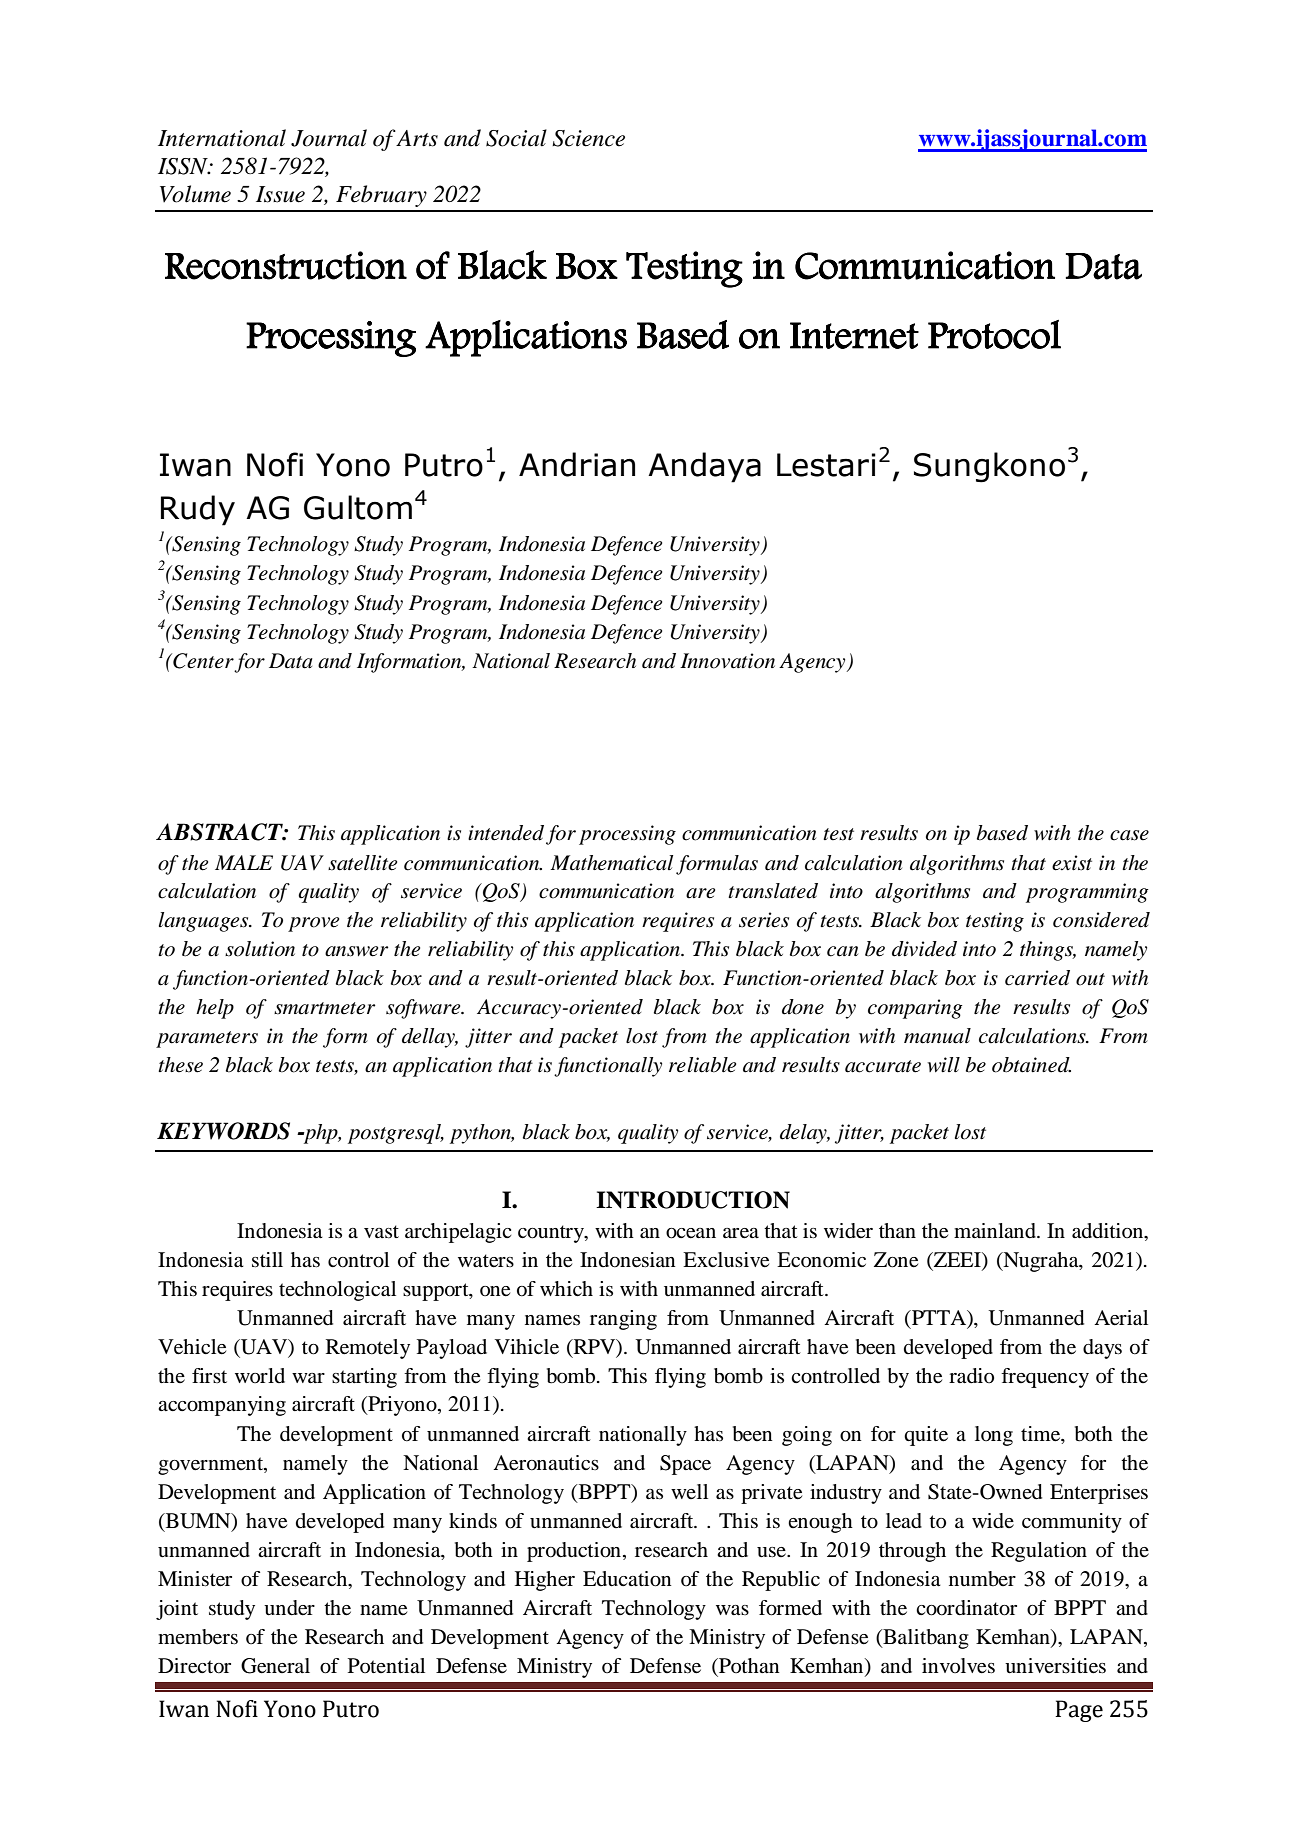  What do you see at coordinates (280, 194) in the page?
I see `Issue` at bounding box center [280, 194].
